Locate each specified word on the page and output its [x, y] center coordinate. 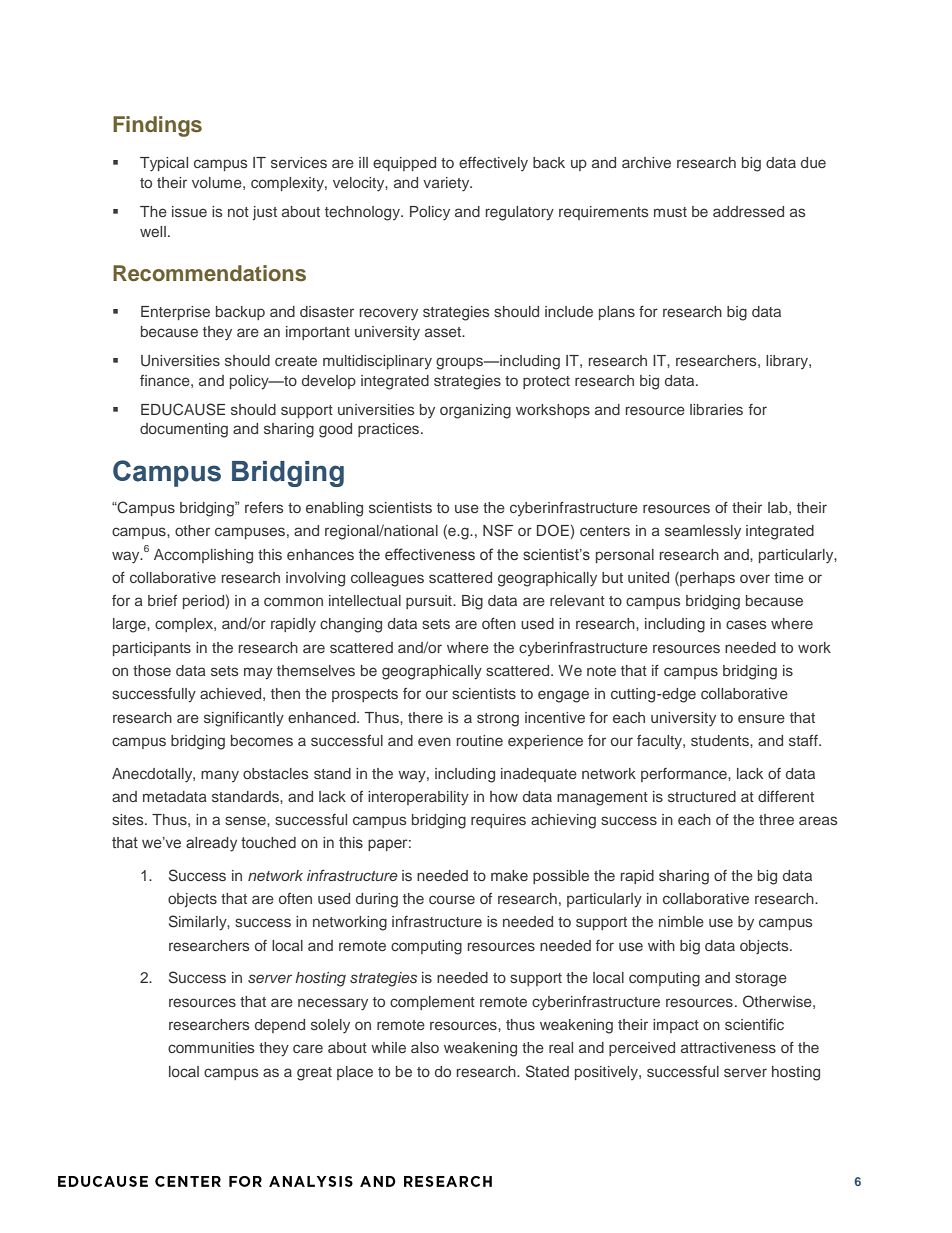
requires [498, 821]
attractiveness [728, 1047]
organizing [475, 411]
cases [746, 624]
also [425, 1047]
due [813, 162]
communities [211, 1047]
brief [162, 600]
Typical [164, 164]
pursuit [430, 602]
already [211, 844]
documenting [184, 430]
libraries [716, 409]
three [776, 819]
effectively [493, 164]
